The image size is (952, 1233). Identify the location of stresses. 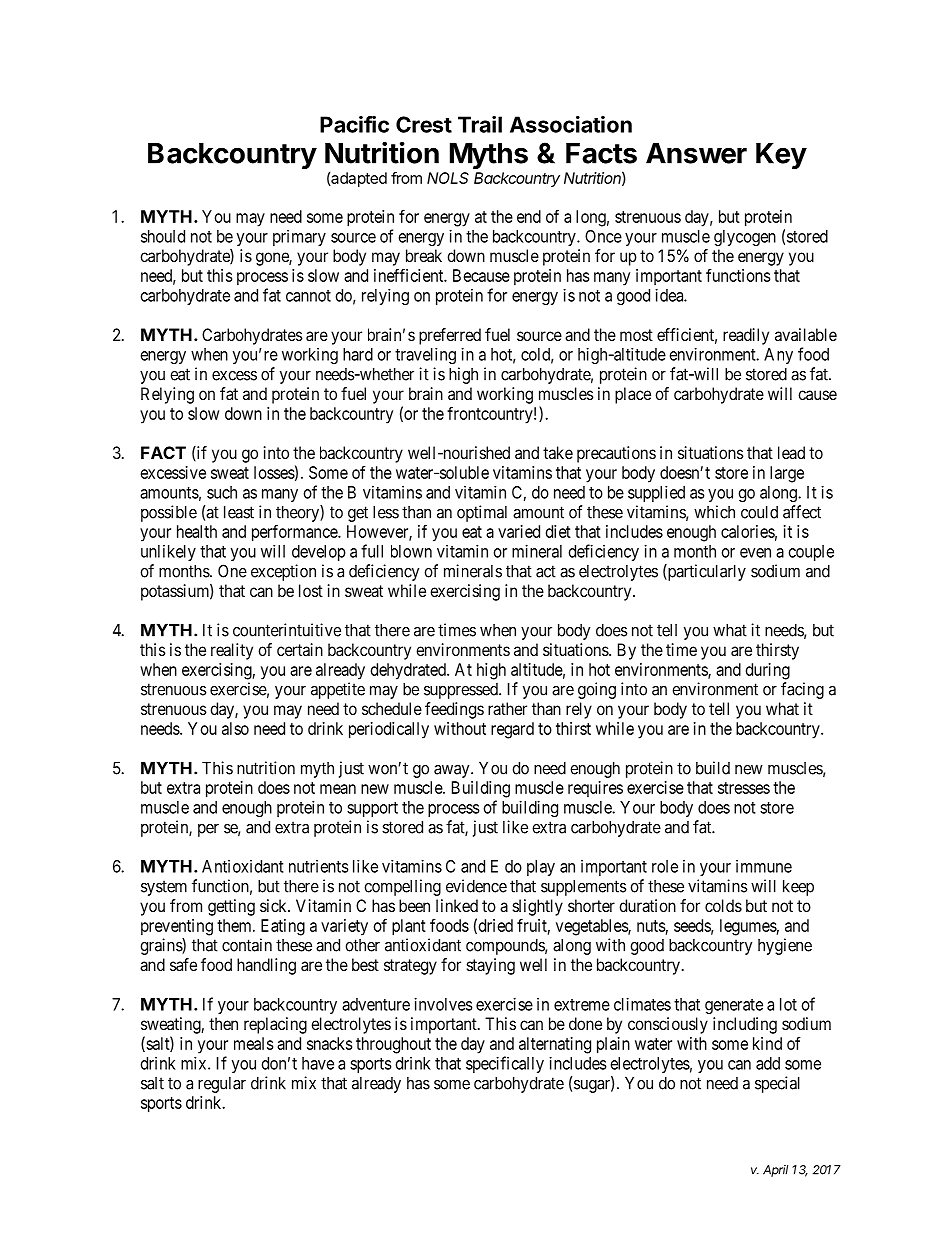
(744, 788).
